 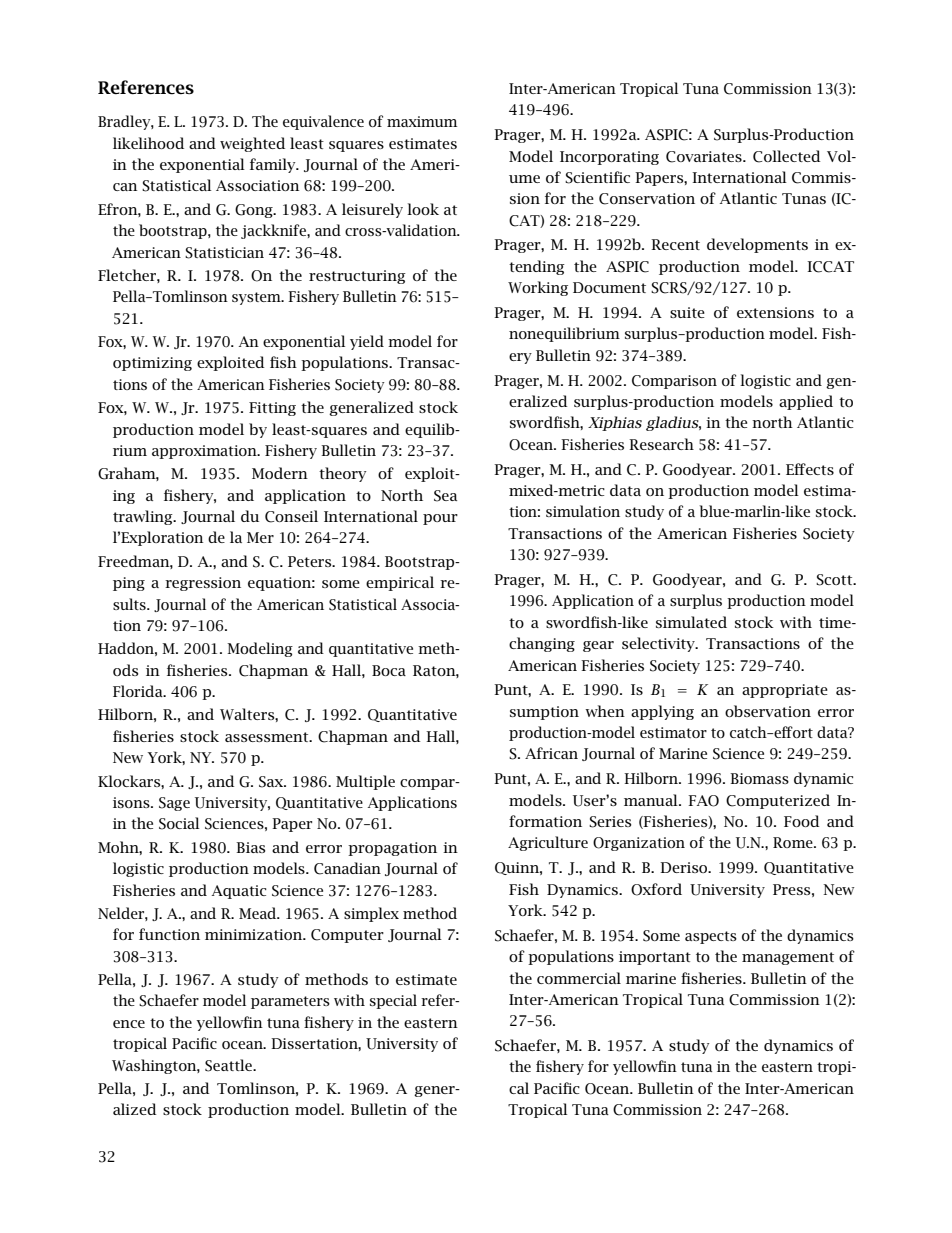 What do you see at coordinates (787, 156) in the document?
I see `Collected` at bounding box center [787, 156].
